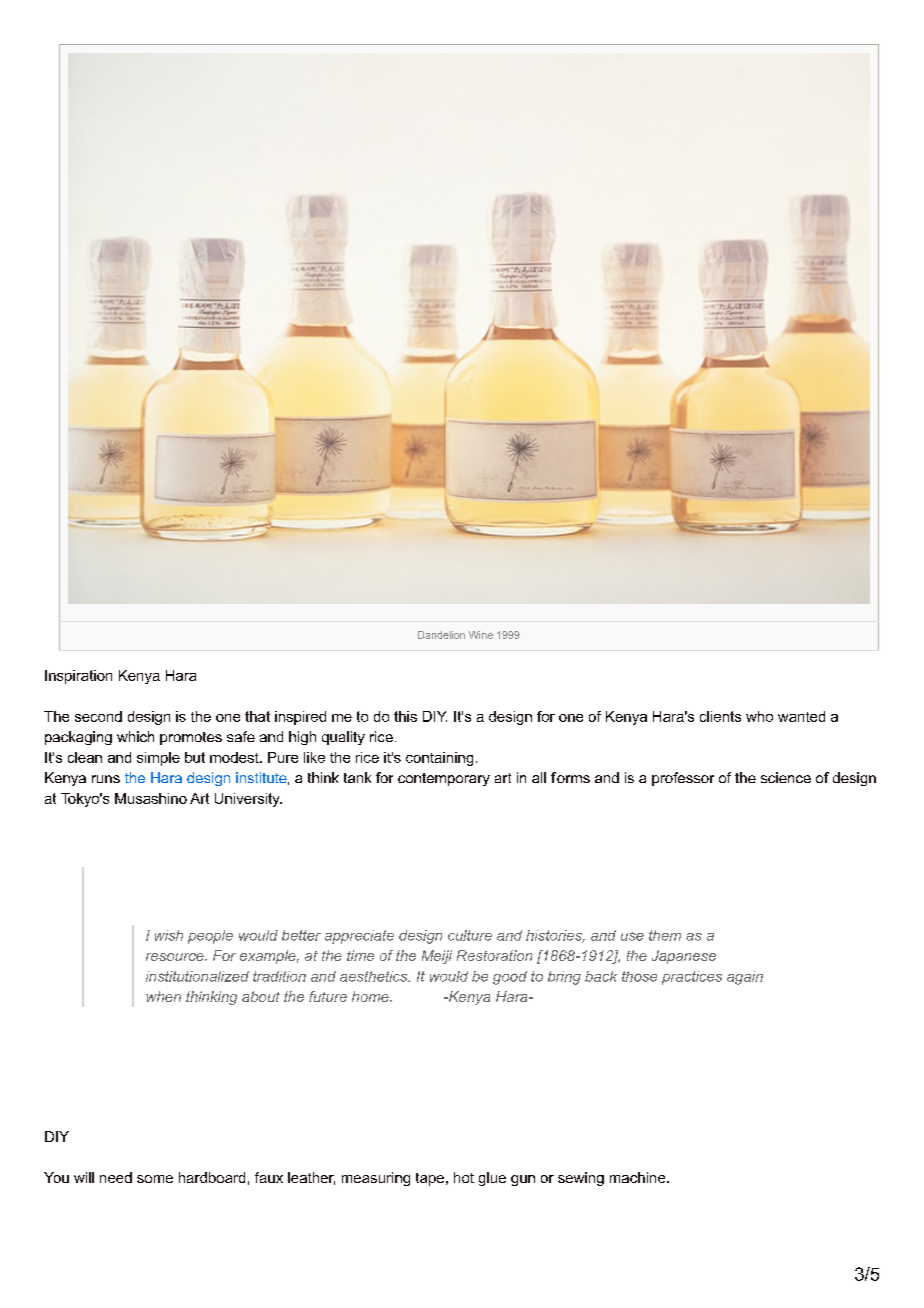 Image resolution: width=924 pixels, height=1308 pixels. What do you see at coordinates (155, 1179) in the document?
I see `some` at bounding box center [155, 1179].
